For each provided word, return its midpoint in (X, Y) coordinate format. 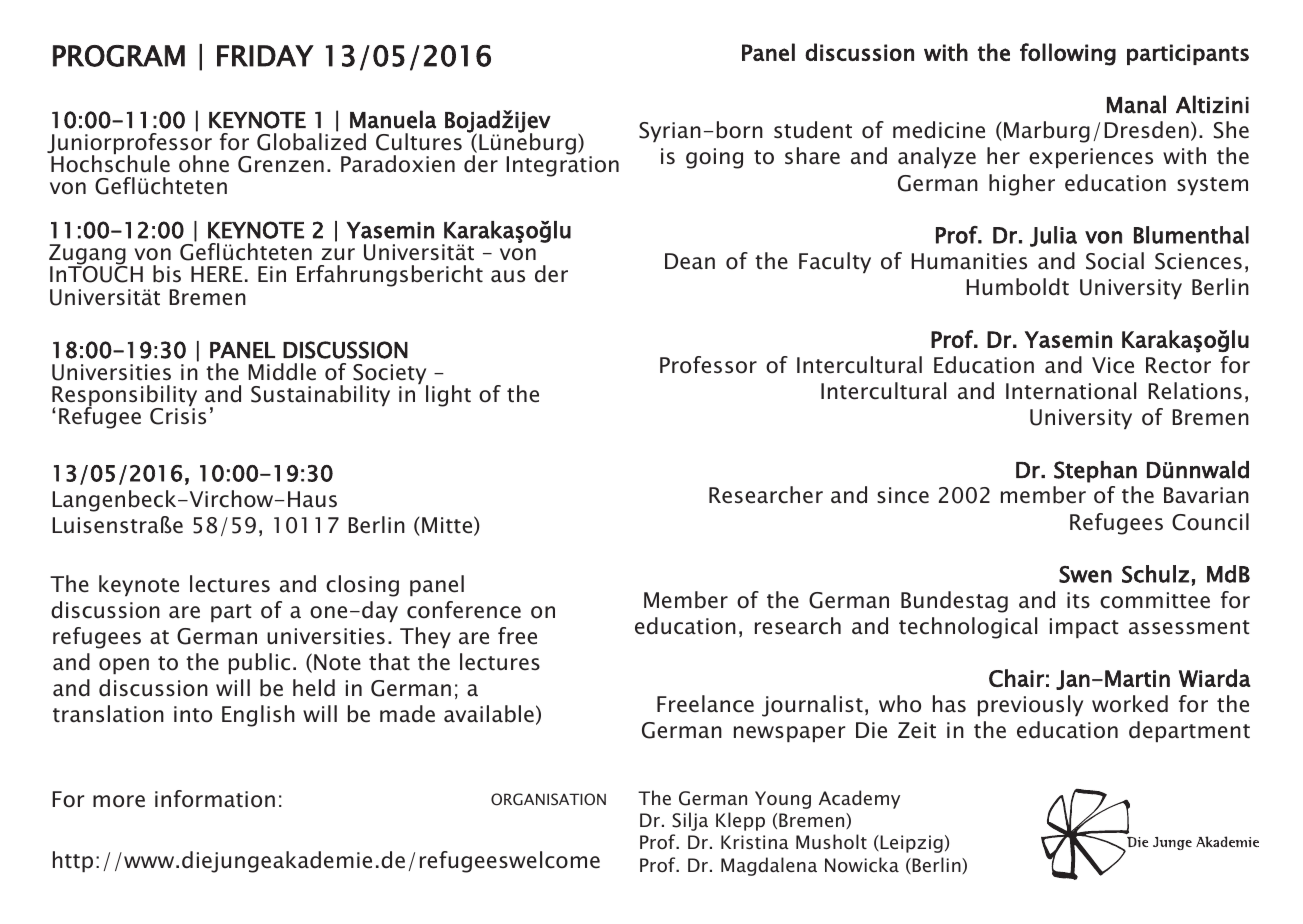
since (903, 495)
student (813, 130)
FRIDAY (265, 56)
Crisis (178, 416)
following (1068, 54)
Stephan (1095, 472)
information (215, 799)
